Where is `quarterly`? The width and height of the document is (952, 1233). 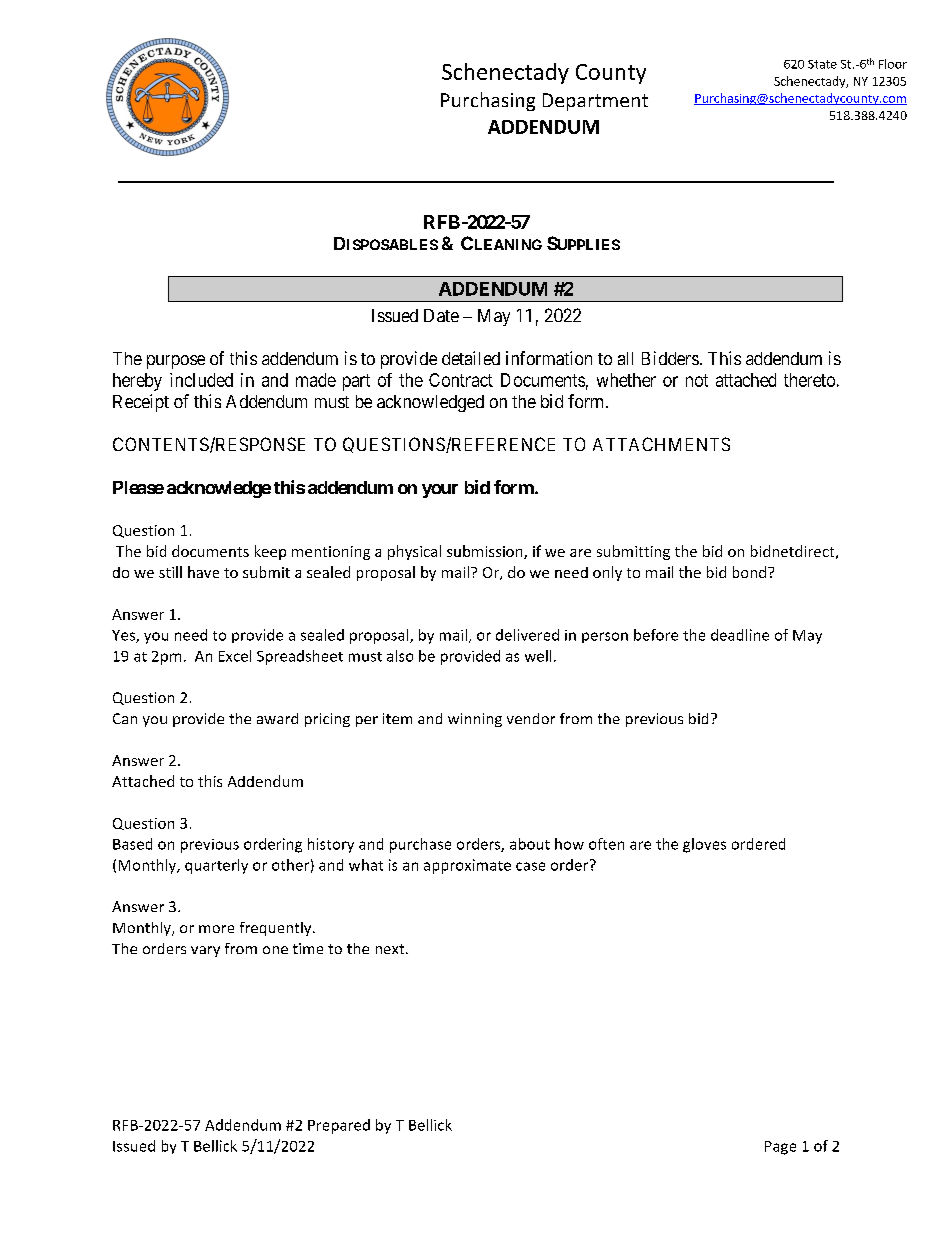
quarterly is located at coordinates (216, 866).
